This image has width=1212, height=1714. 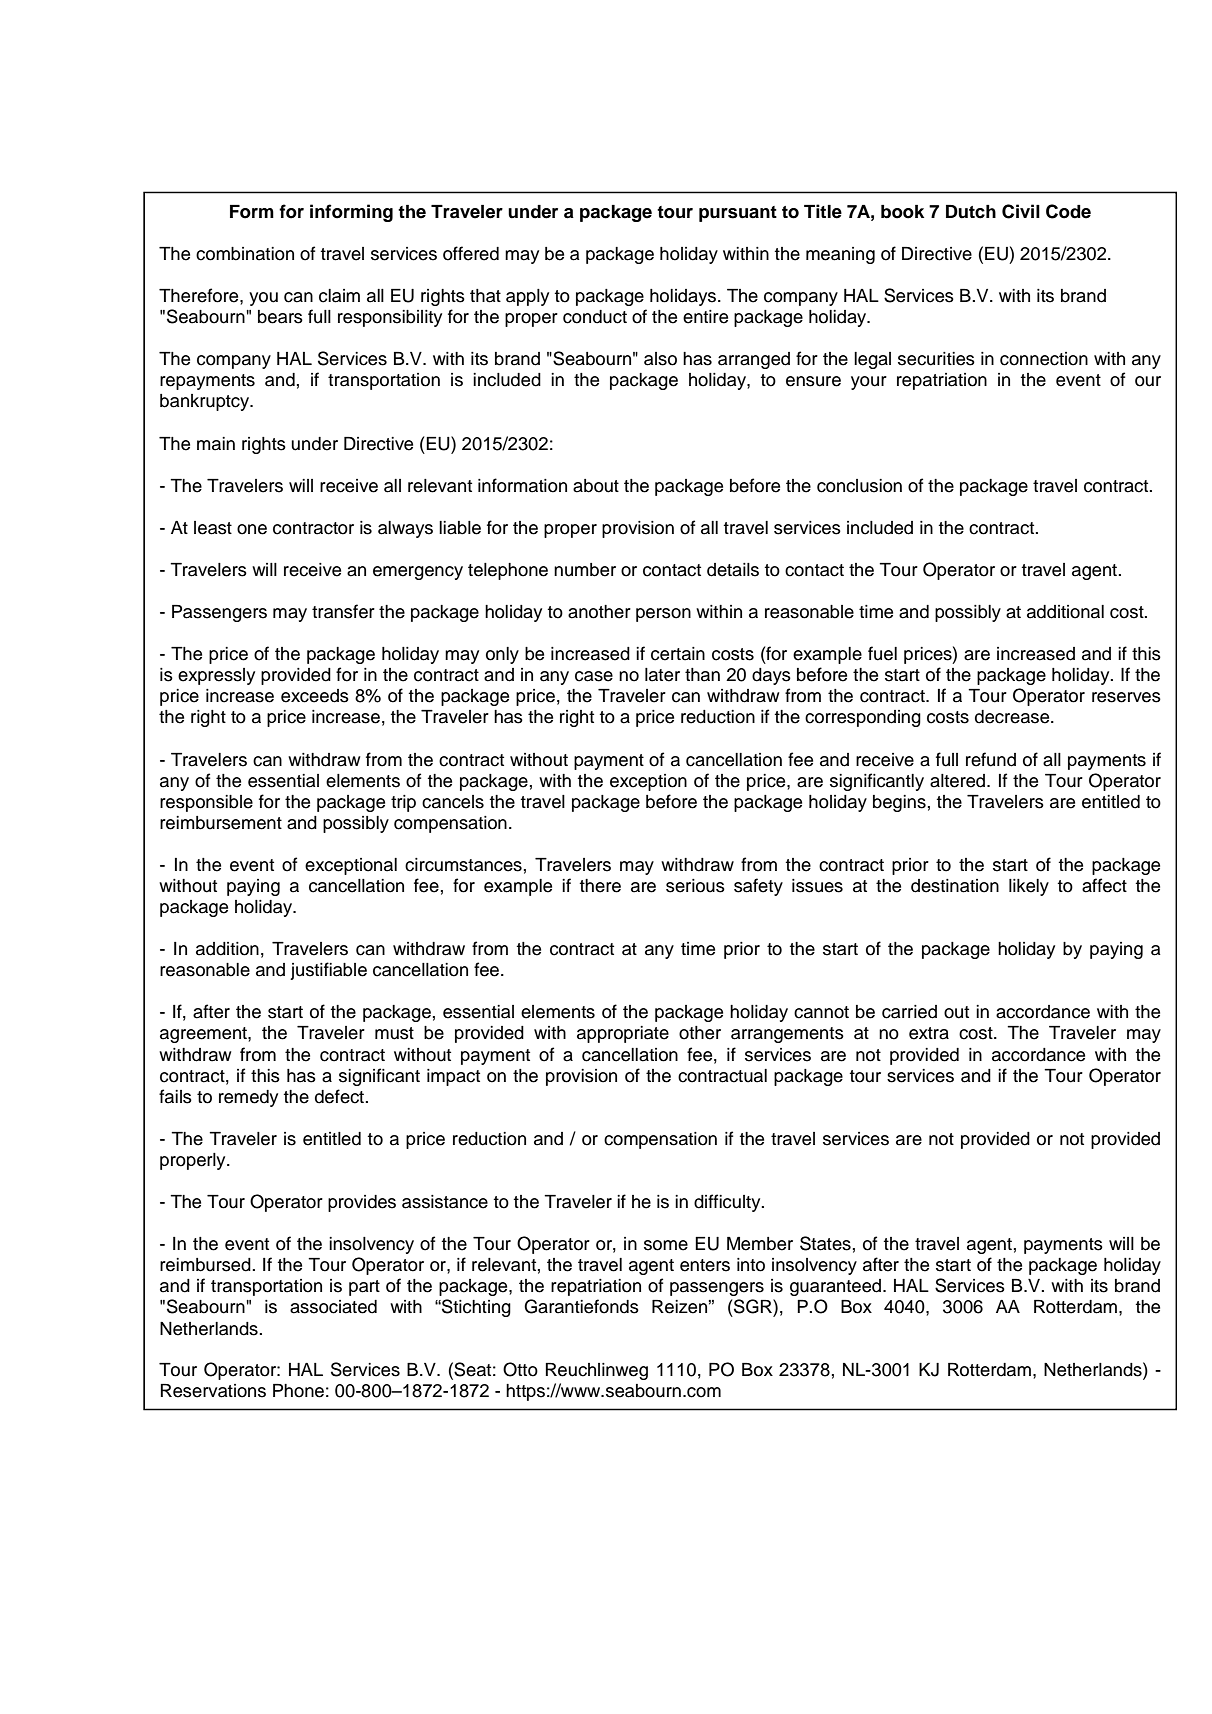 What do you see at coordinates (520, 1369) in the image?
I see `Otto` at bounding box center [520, 1369].
